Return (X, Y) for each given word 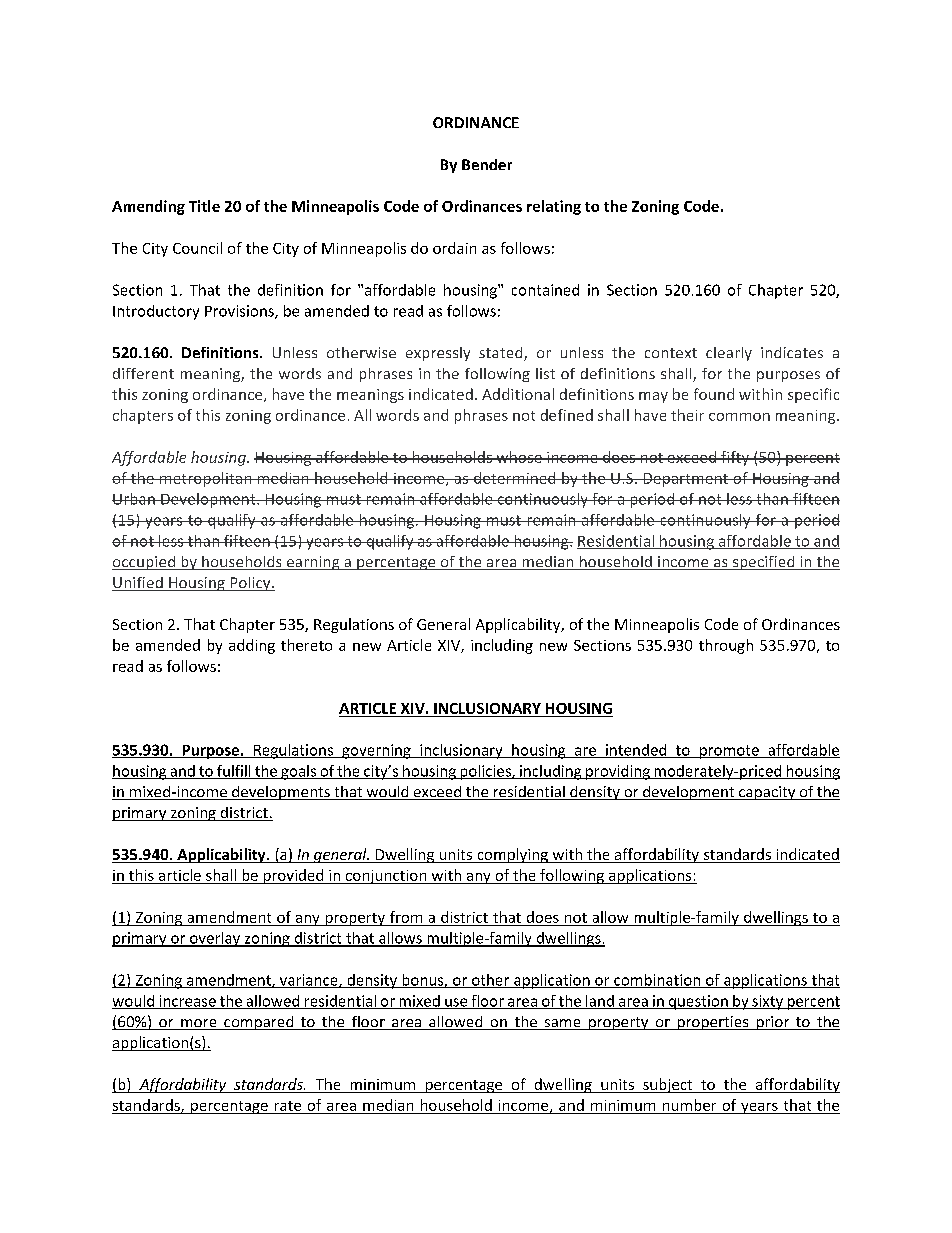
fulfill (234, 772)
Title (204, 206)
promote (729, 752)
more (199, 1024)
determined (515, 478)
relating (554, 207)
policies (485, 772)
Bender (487, 164)
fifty (735, 458)
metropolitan (205, 479)
